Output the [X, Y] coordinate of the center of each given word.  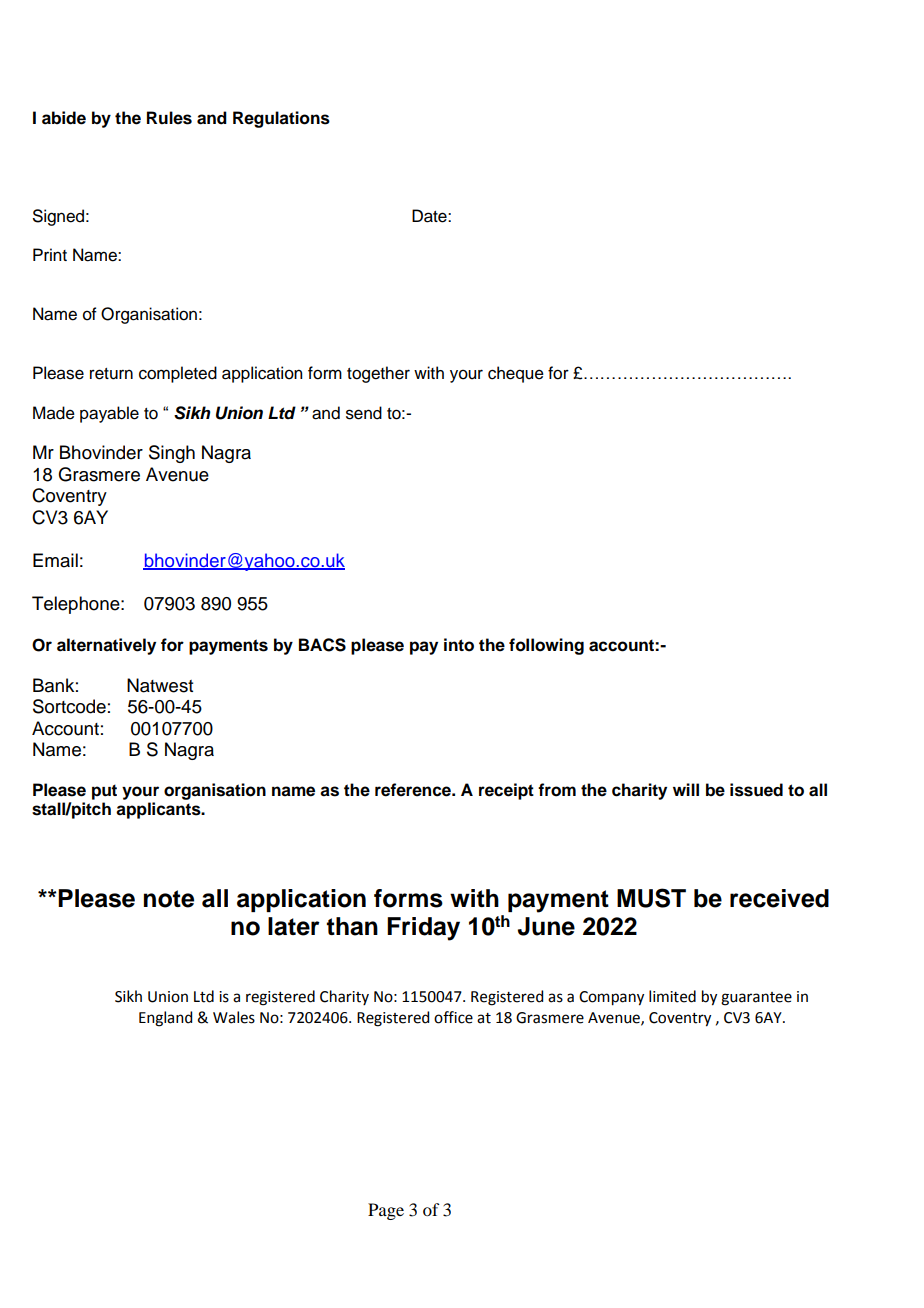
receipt [506, 791]
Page [386, 1211]
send [364, 413]
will [686, 789]
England [165, 1019]
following [546, 646]
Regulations [281, 119]
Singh [172, 454]
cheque [516, 374]
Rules [169, 118]
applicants [159, 810]
